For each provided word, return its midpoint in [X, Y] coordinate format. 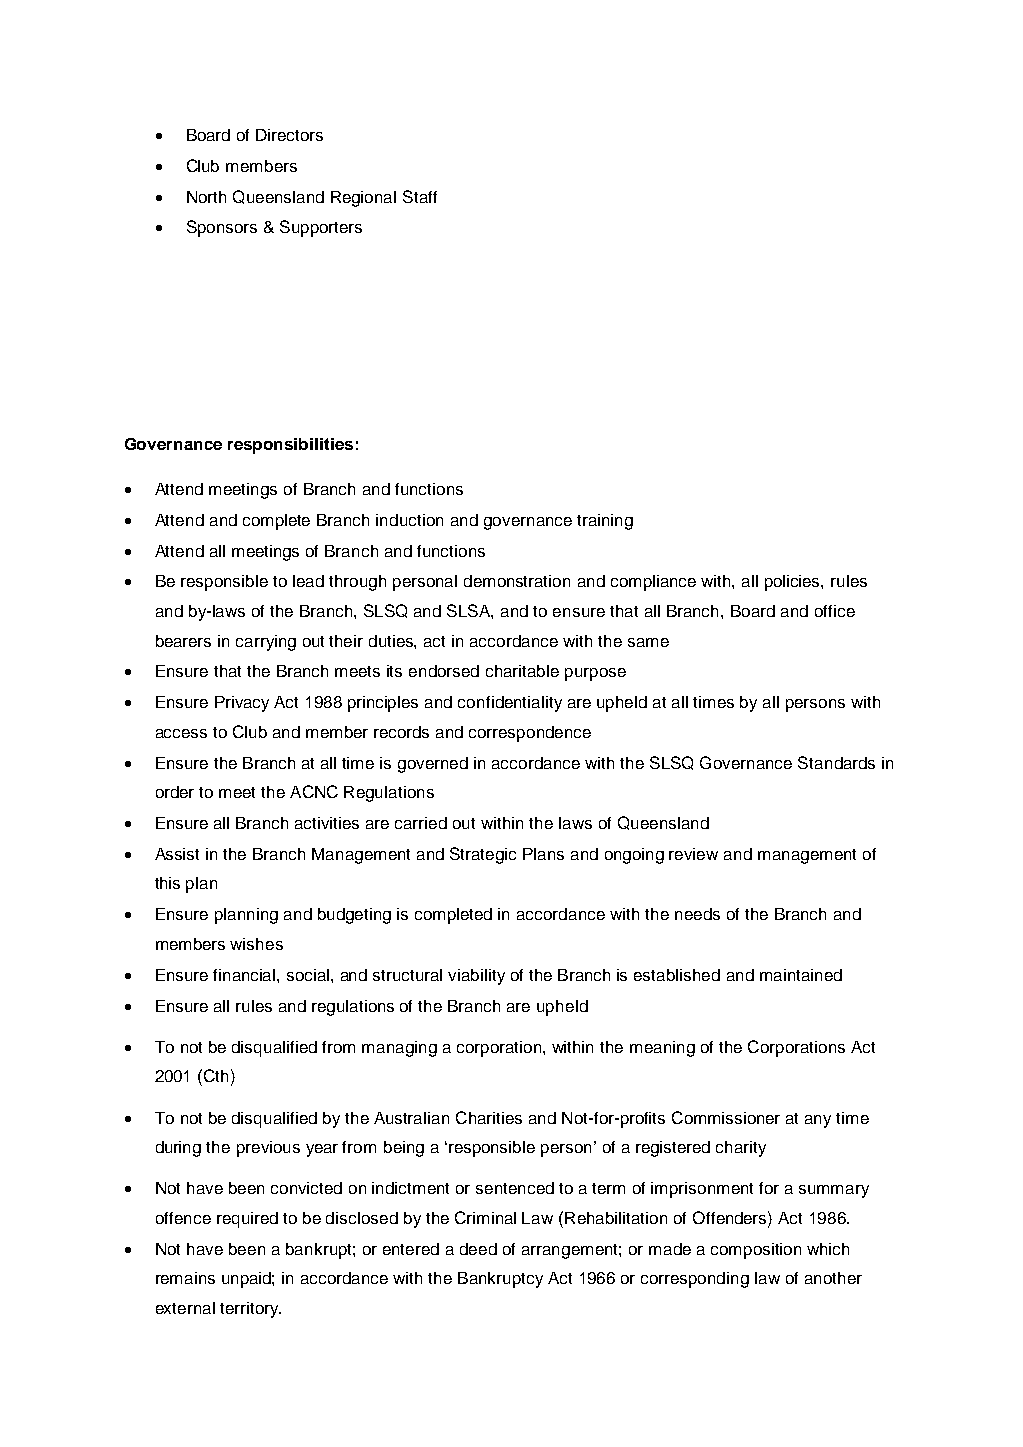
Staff [420, 196]
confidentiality [510, 704]
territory [250, 1310]
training [605, 522]
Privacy [242, 704]
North [206, 197]
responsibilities [290, 446]
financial [245, 975]
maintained [801, 975]
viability [476, 977]
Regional [363, 199]
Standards [836, 762]
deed [478, 1249]
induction [409, 520]
